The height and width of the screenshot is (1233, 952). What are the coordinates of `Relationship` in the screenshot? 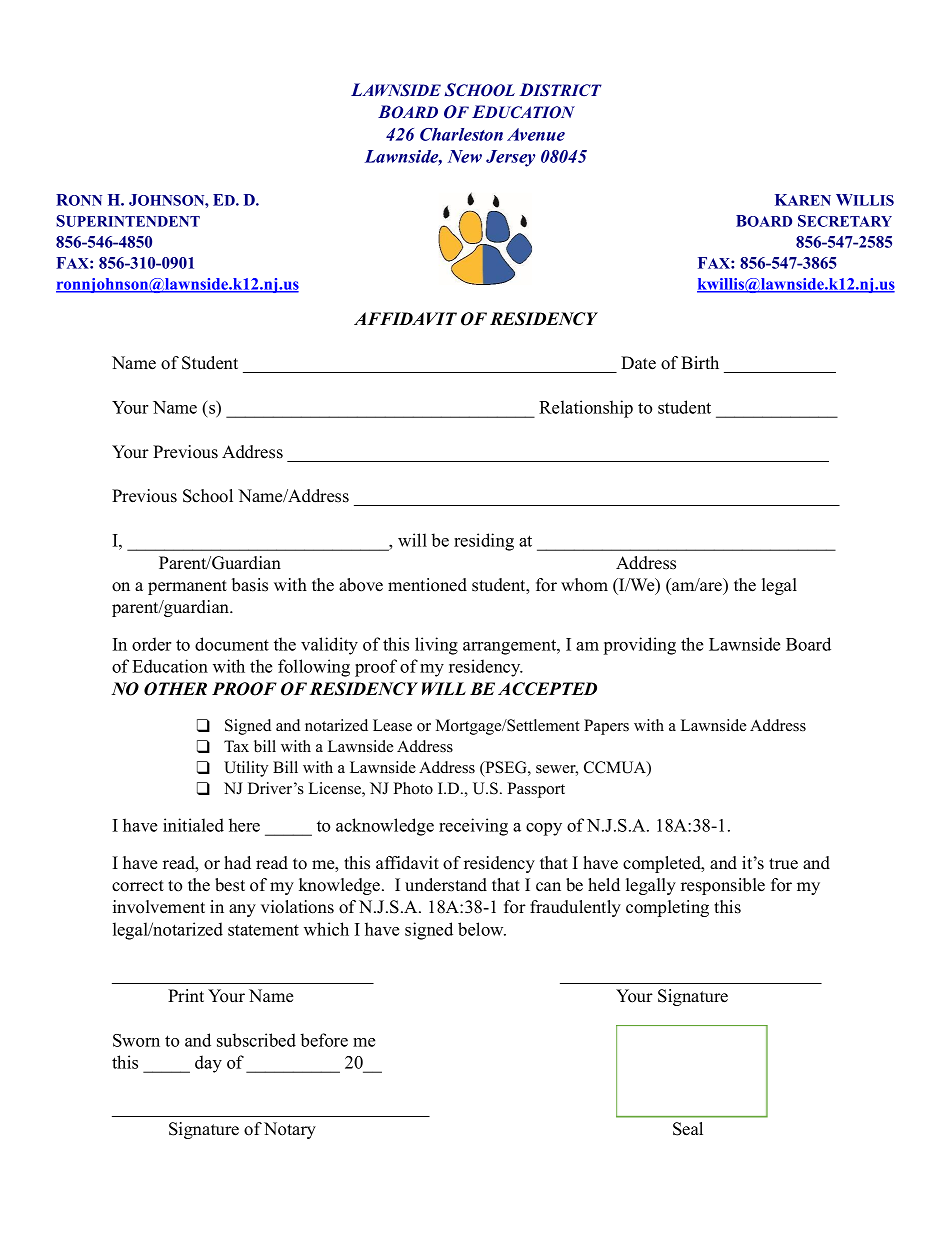 It's located at (586, 409).
